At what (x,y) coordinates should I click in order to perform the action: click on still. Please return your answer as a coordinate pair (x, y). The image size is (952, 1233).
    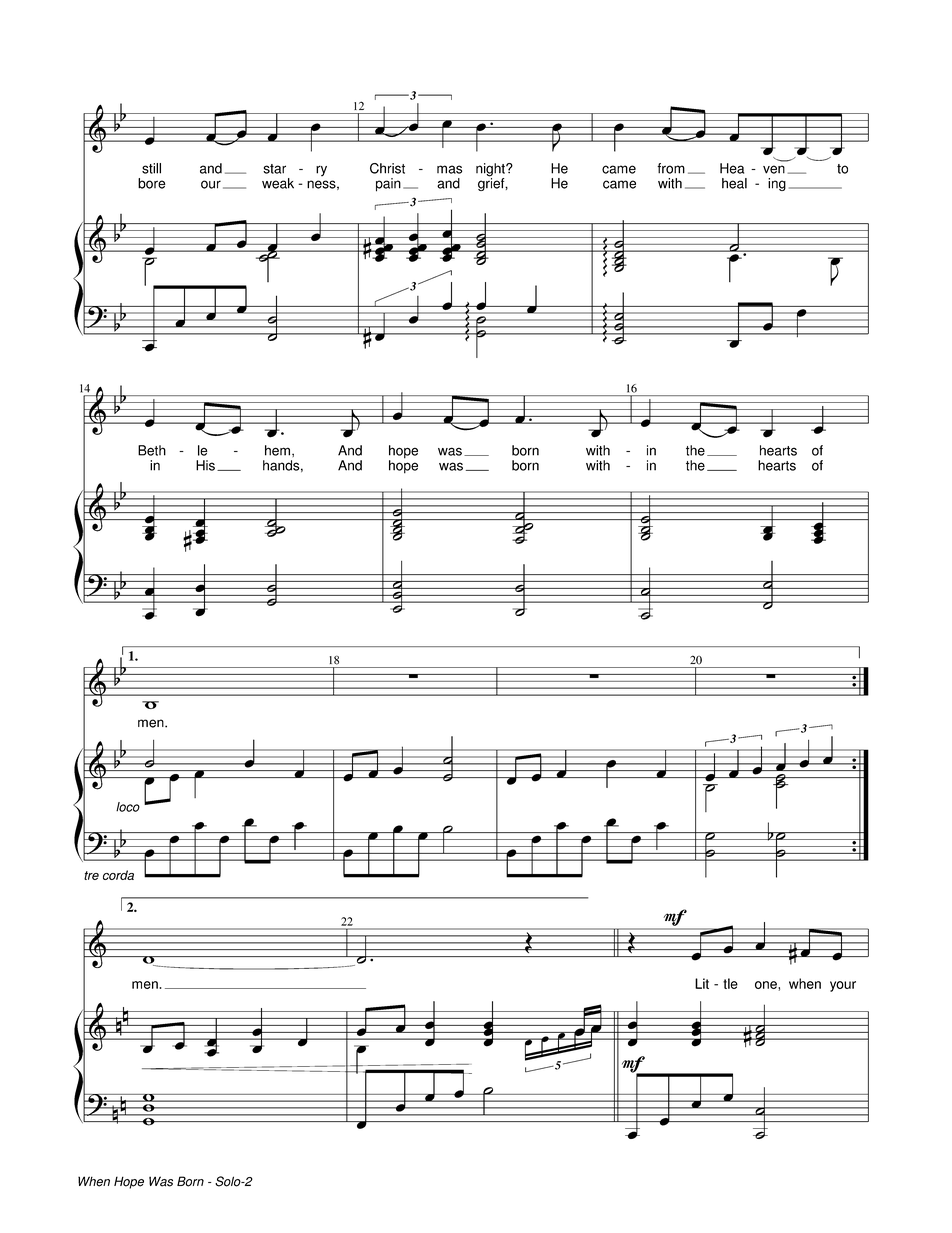
    Looking at the image, I should click on (151, 168).
